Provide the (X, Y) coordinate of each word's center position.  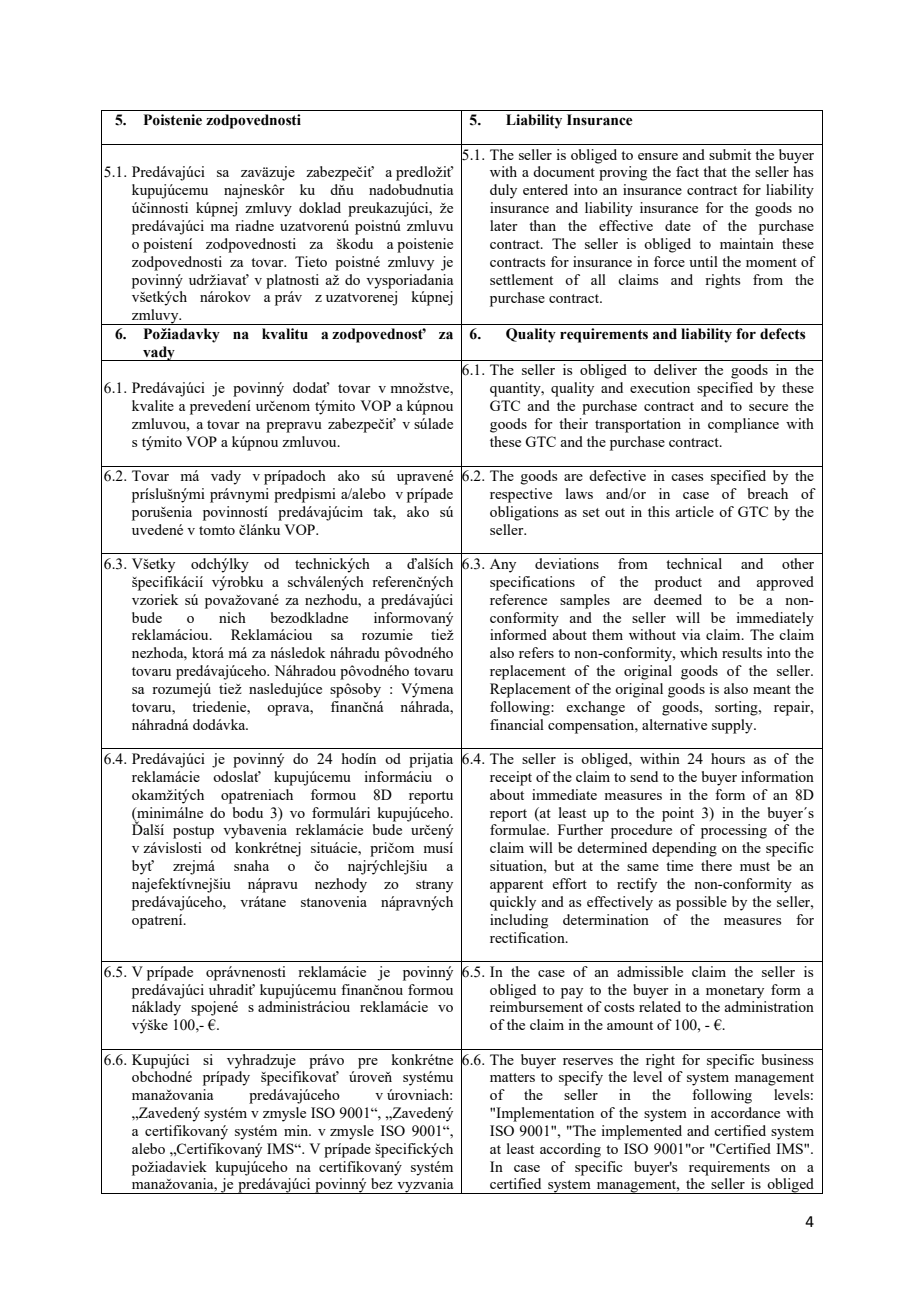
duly (503, 191)
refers (536, 652)
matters (512, 1077)
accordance (745, 1112)
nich (232, 617)
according (570, 1150)
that (715, 171)
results (742, 652)
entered (545, 189)
